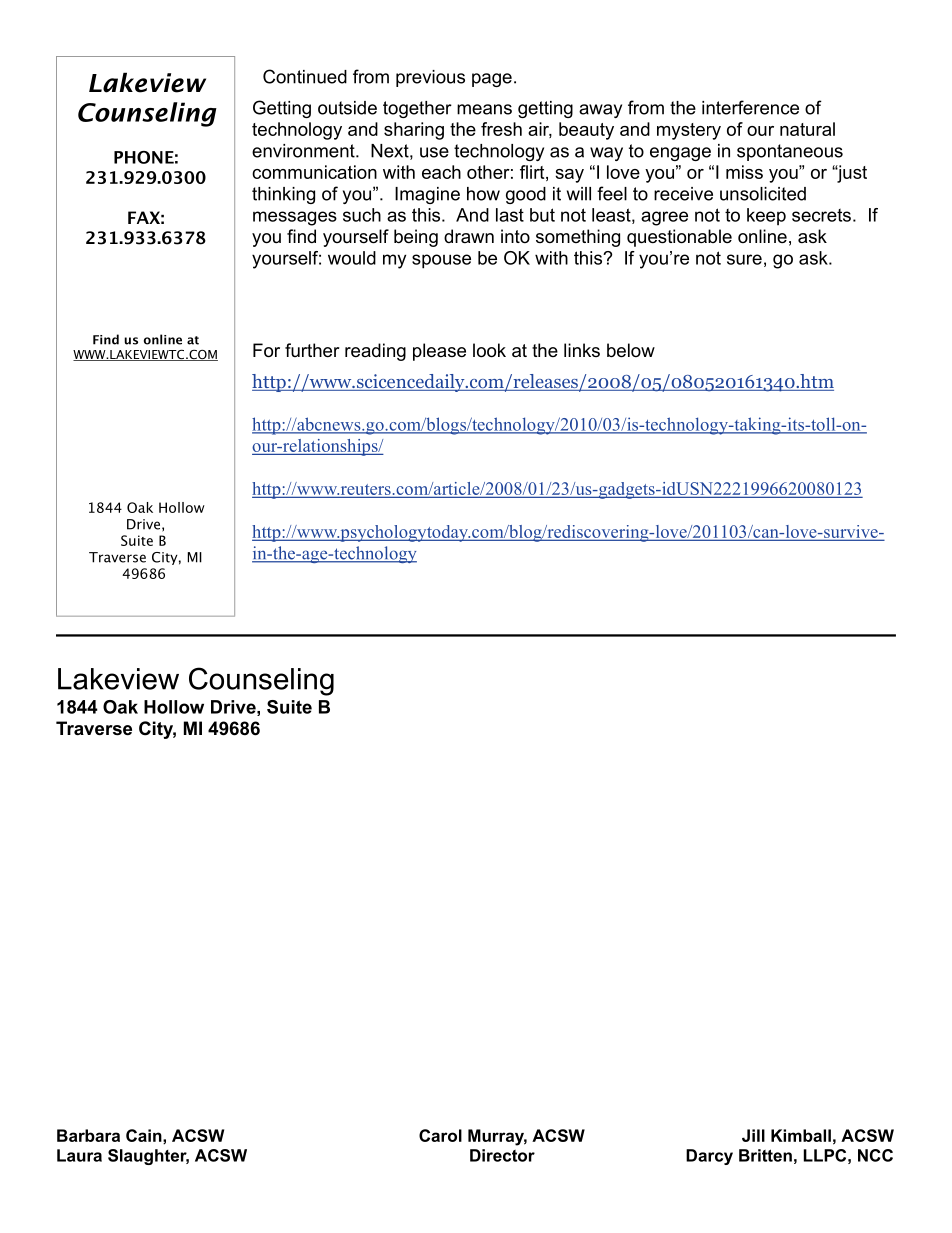 This document has height=1233, width=952. I want to click on Carol, so click(440, 1135).
